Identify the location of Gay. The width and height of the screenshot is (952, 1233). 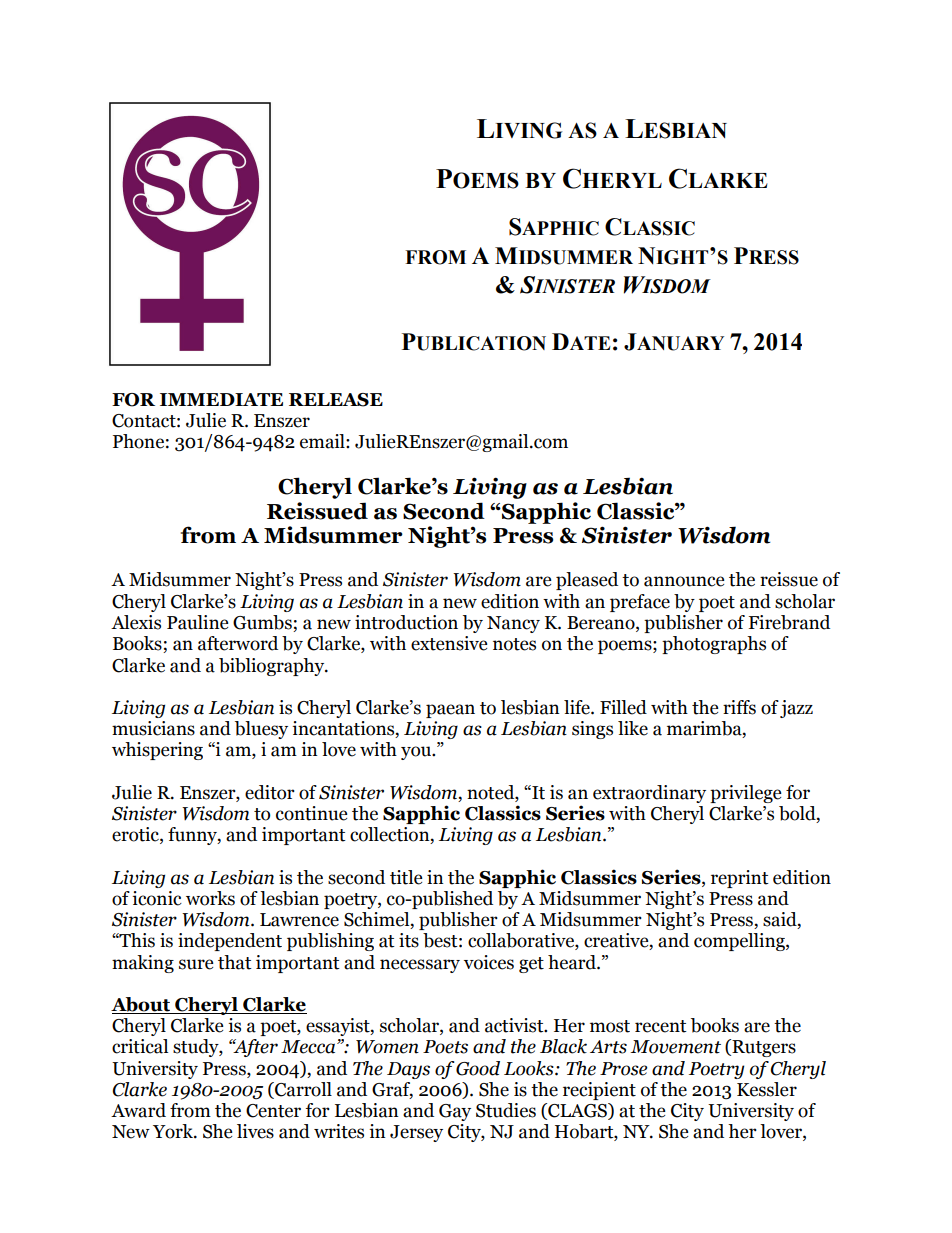
(455, 1112).
